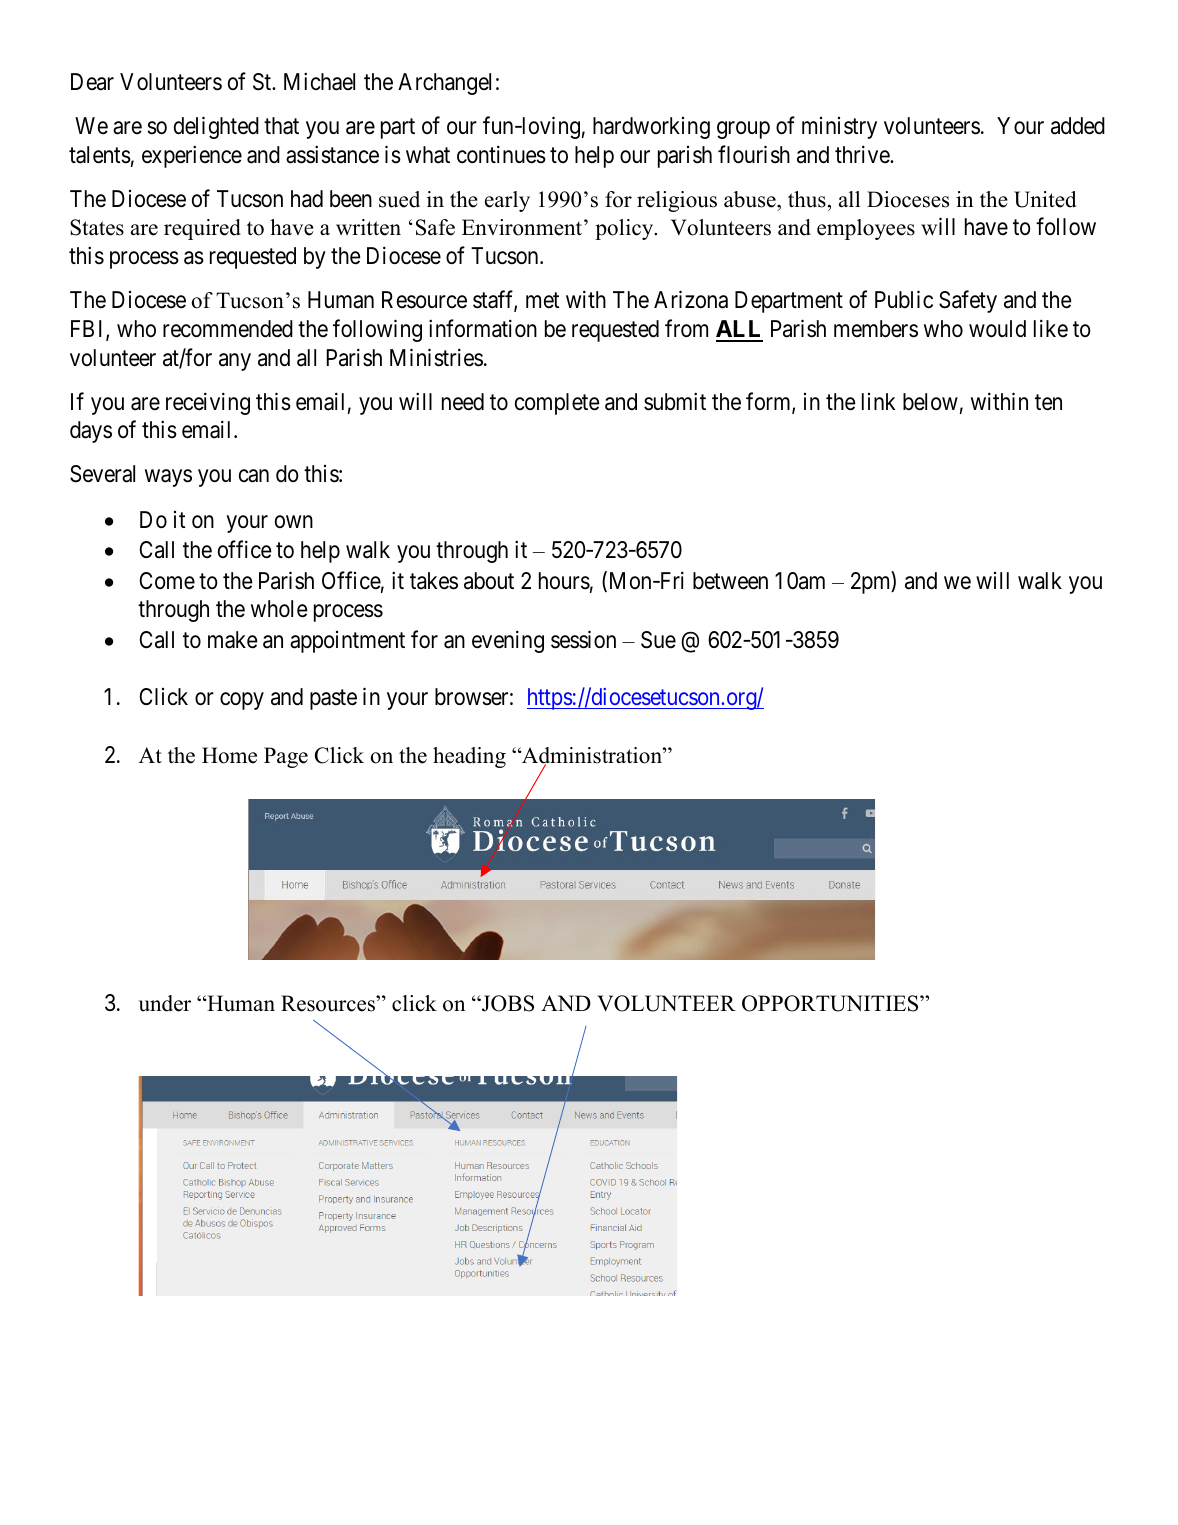 This image has width=1178, height=1525. What do you see at coordinates (557, 404) in the image?
I see `complete` at bounding box center [557, 404].
